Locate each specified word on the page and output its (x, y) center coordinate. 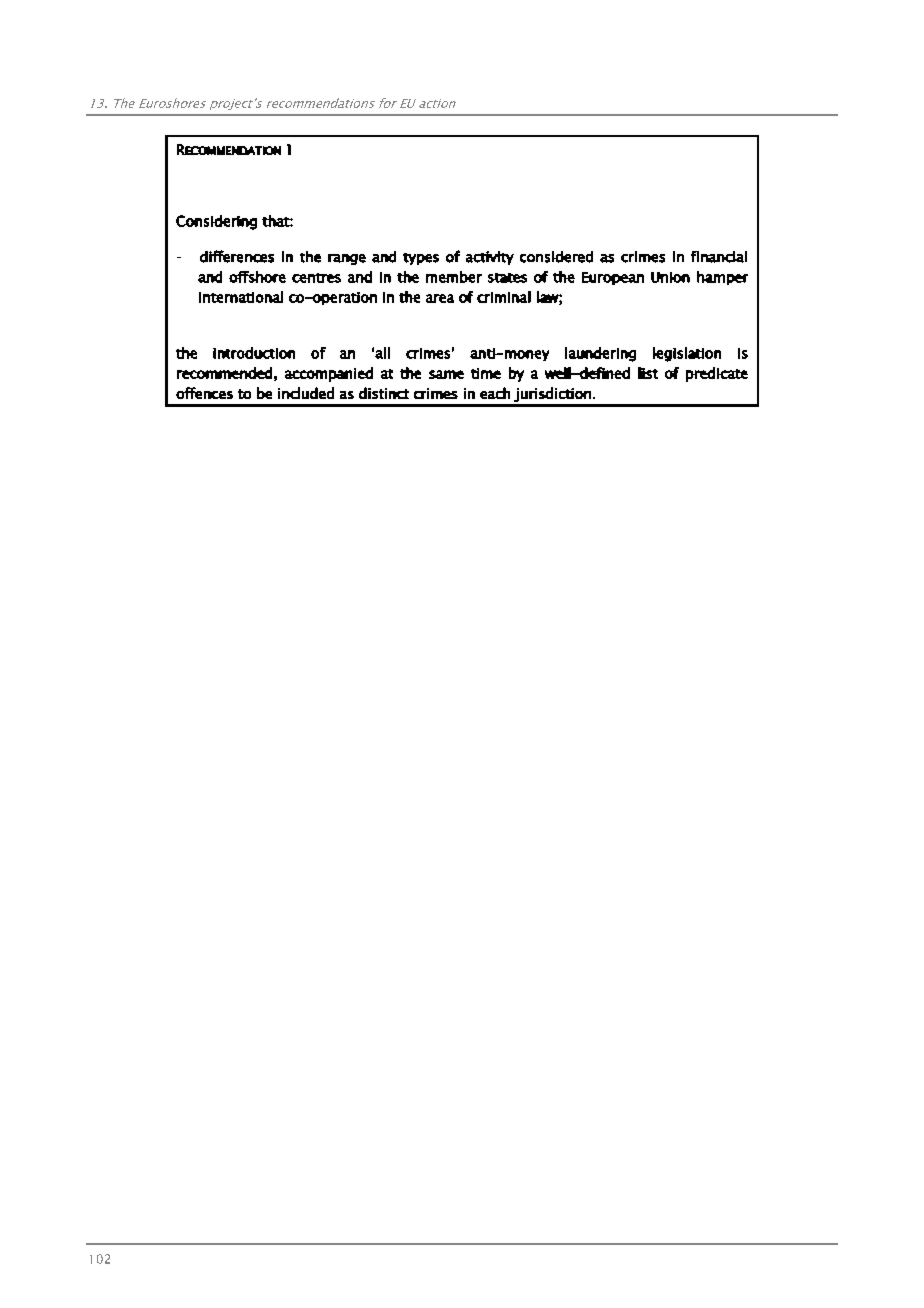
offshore (257, 277)
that (276, 221)
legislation (687, 354)
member (454, 277)
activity (490, 258)
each (495, 393)
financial (719, 257)
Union (670, 277)
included (306, 393)
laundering (600, 354)
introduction (254, 353)
